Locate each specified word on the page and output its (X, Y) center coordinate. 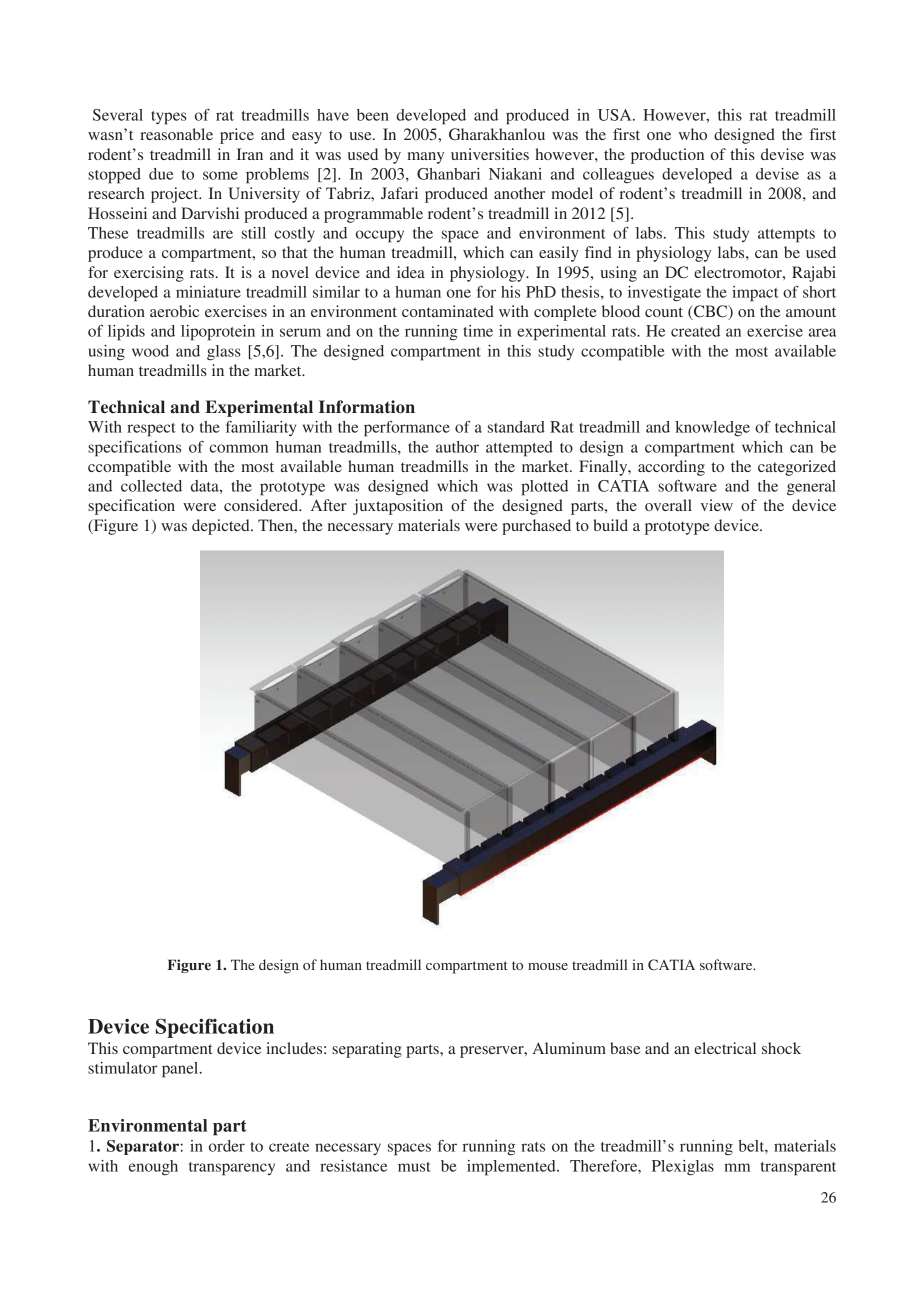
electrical (725, 1048)
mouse (548, 966)
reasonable (176, 134)
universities (490, 154)
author (457, 447)
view (717, 505)
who (693, 134)
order (227, 1146)
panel (181, 1070)
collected (151, 486)
